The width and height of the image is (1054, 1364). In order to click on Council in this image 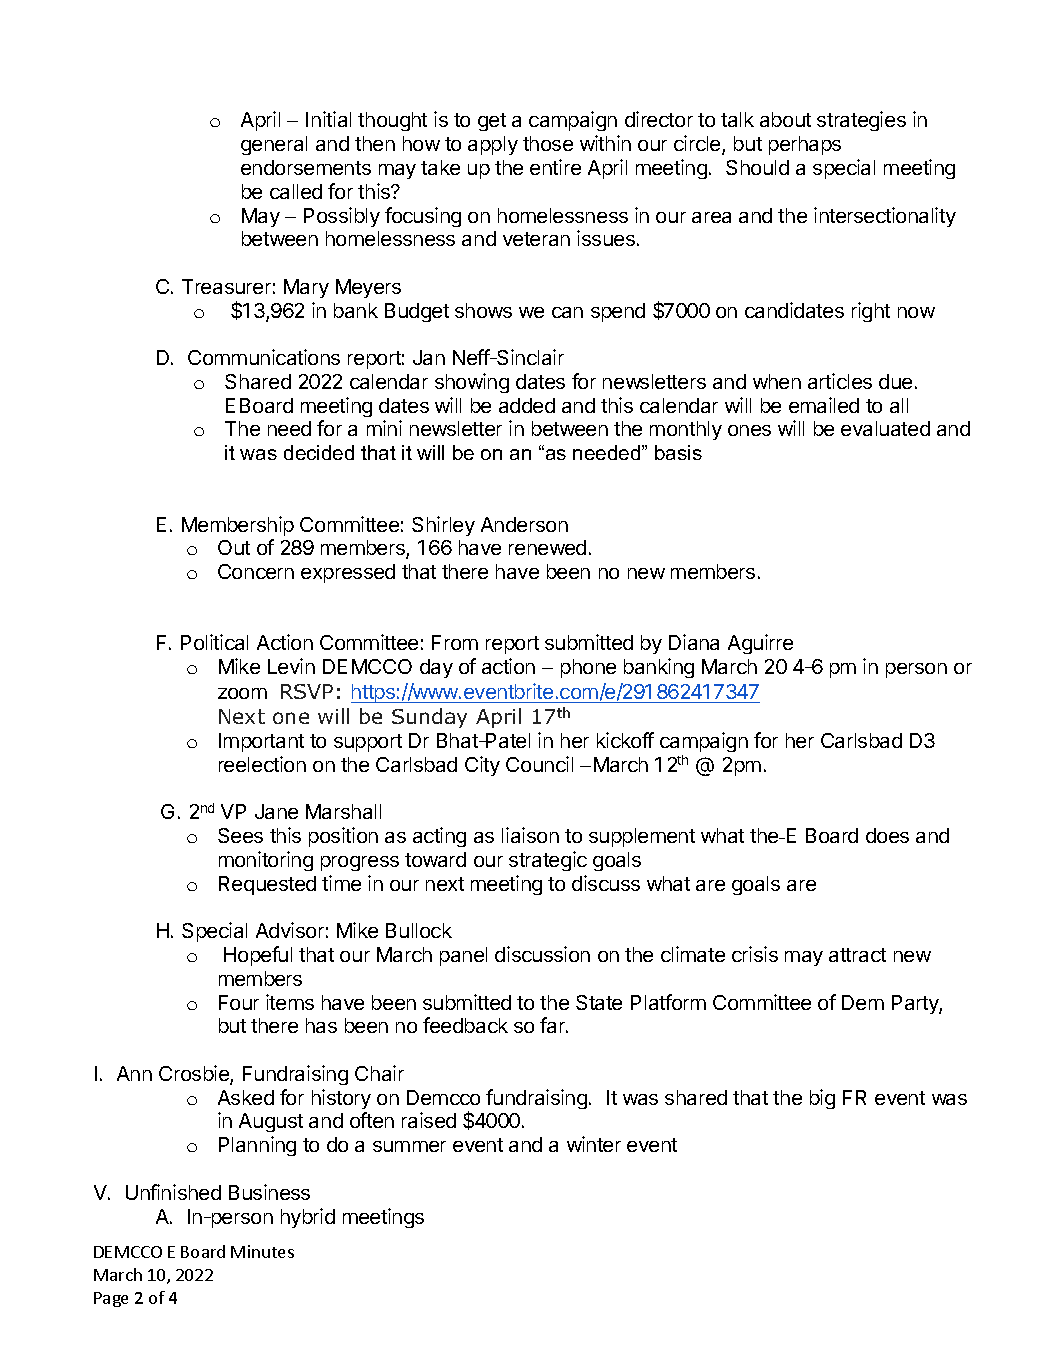, I will do `click(539, 764)`.
